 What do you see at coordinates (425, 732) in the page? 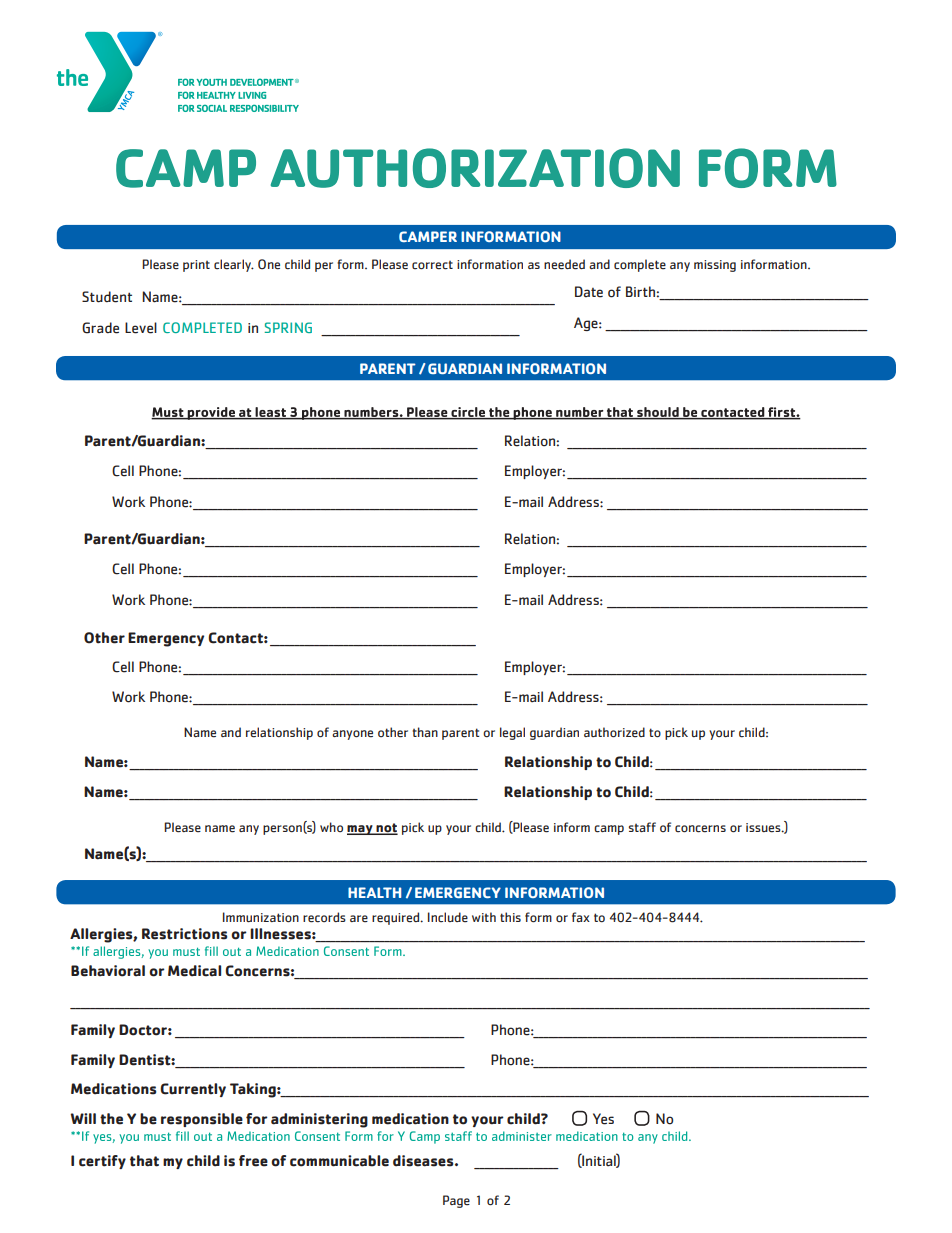
I see `than` at bounding box center [425, 732].
